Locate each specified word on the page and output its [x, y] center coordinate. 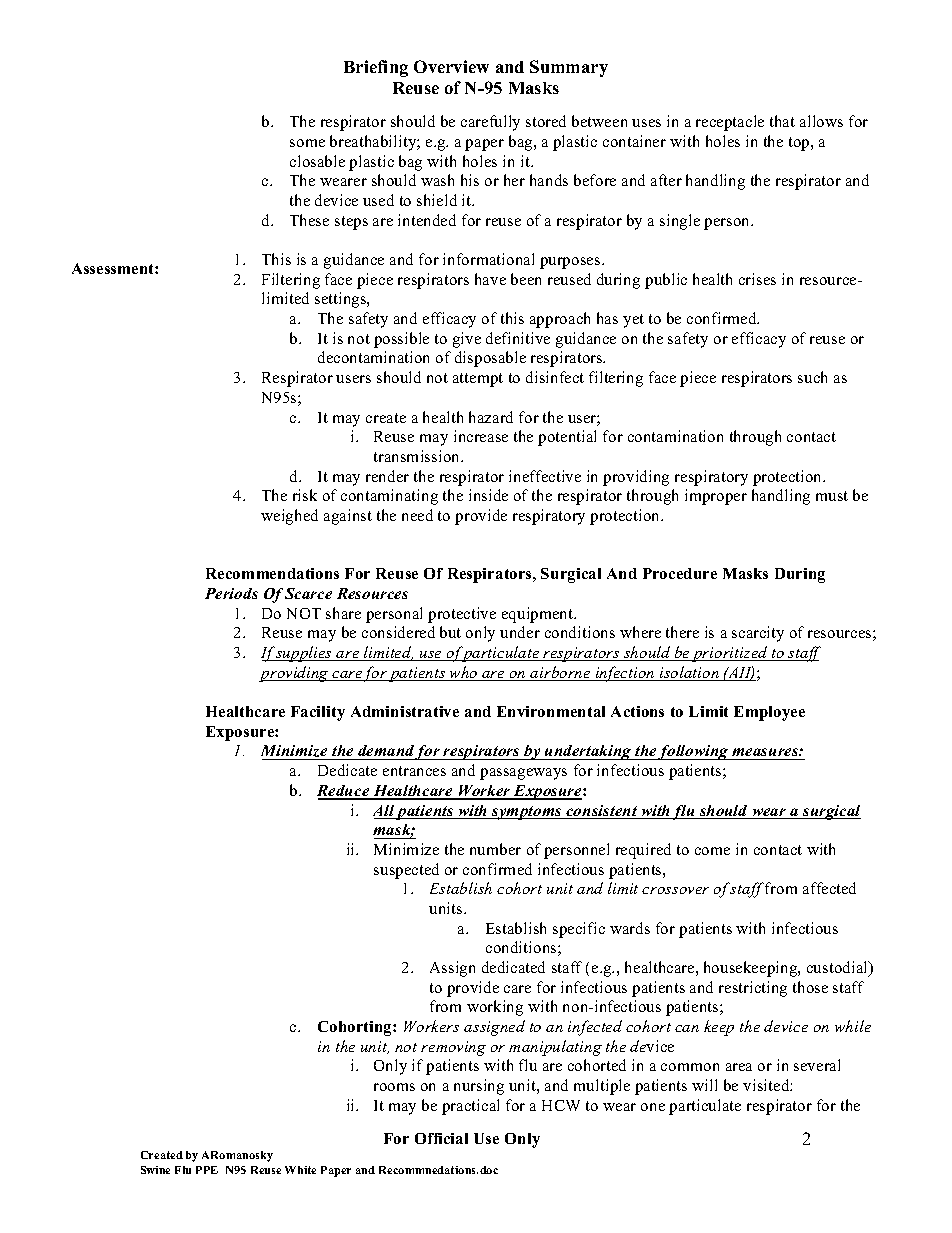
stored [546, 121]
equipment [539, 615]
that [782, 121]
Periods [231, 593]
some [307, 143]
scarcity [758, 634]
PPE [207, 1170]
